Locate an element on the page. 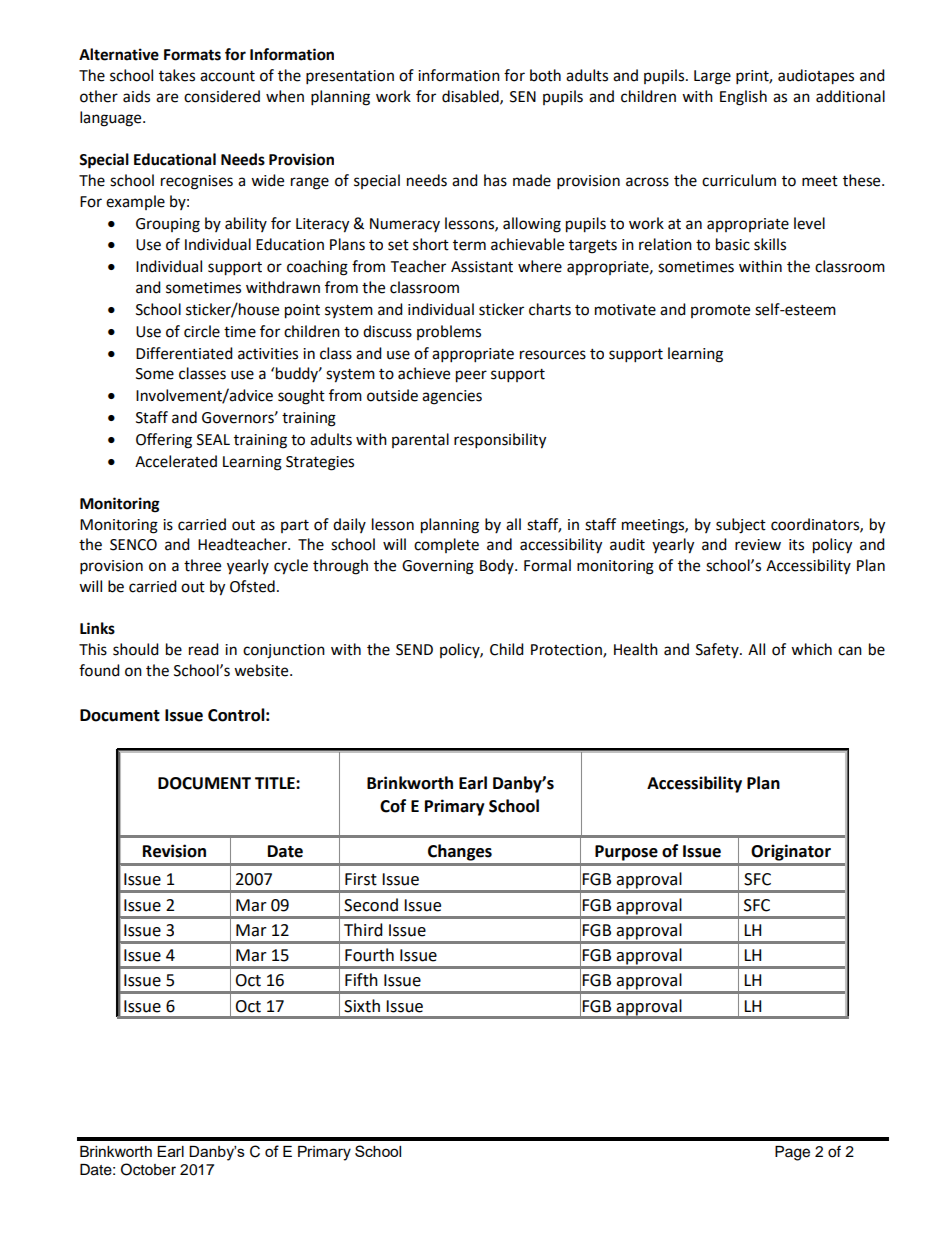 Image resolution: width=952 pixels, height=1233 pixels. complete is located at coordinates (446, 545).
